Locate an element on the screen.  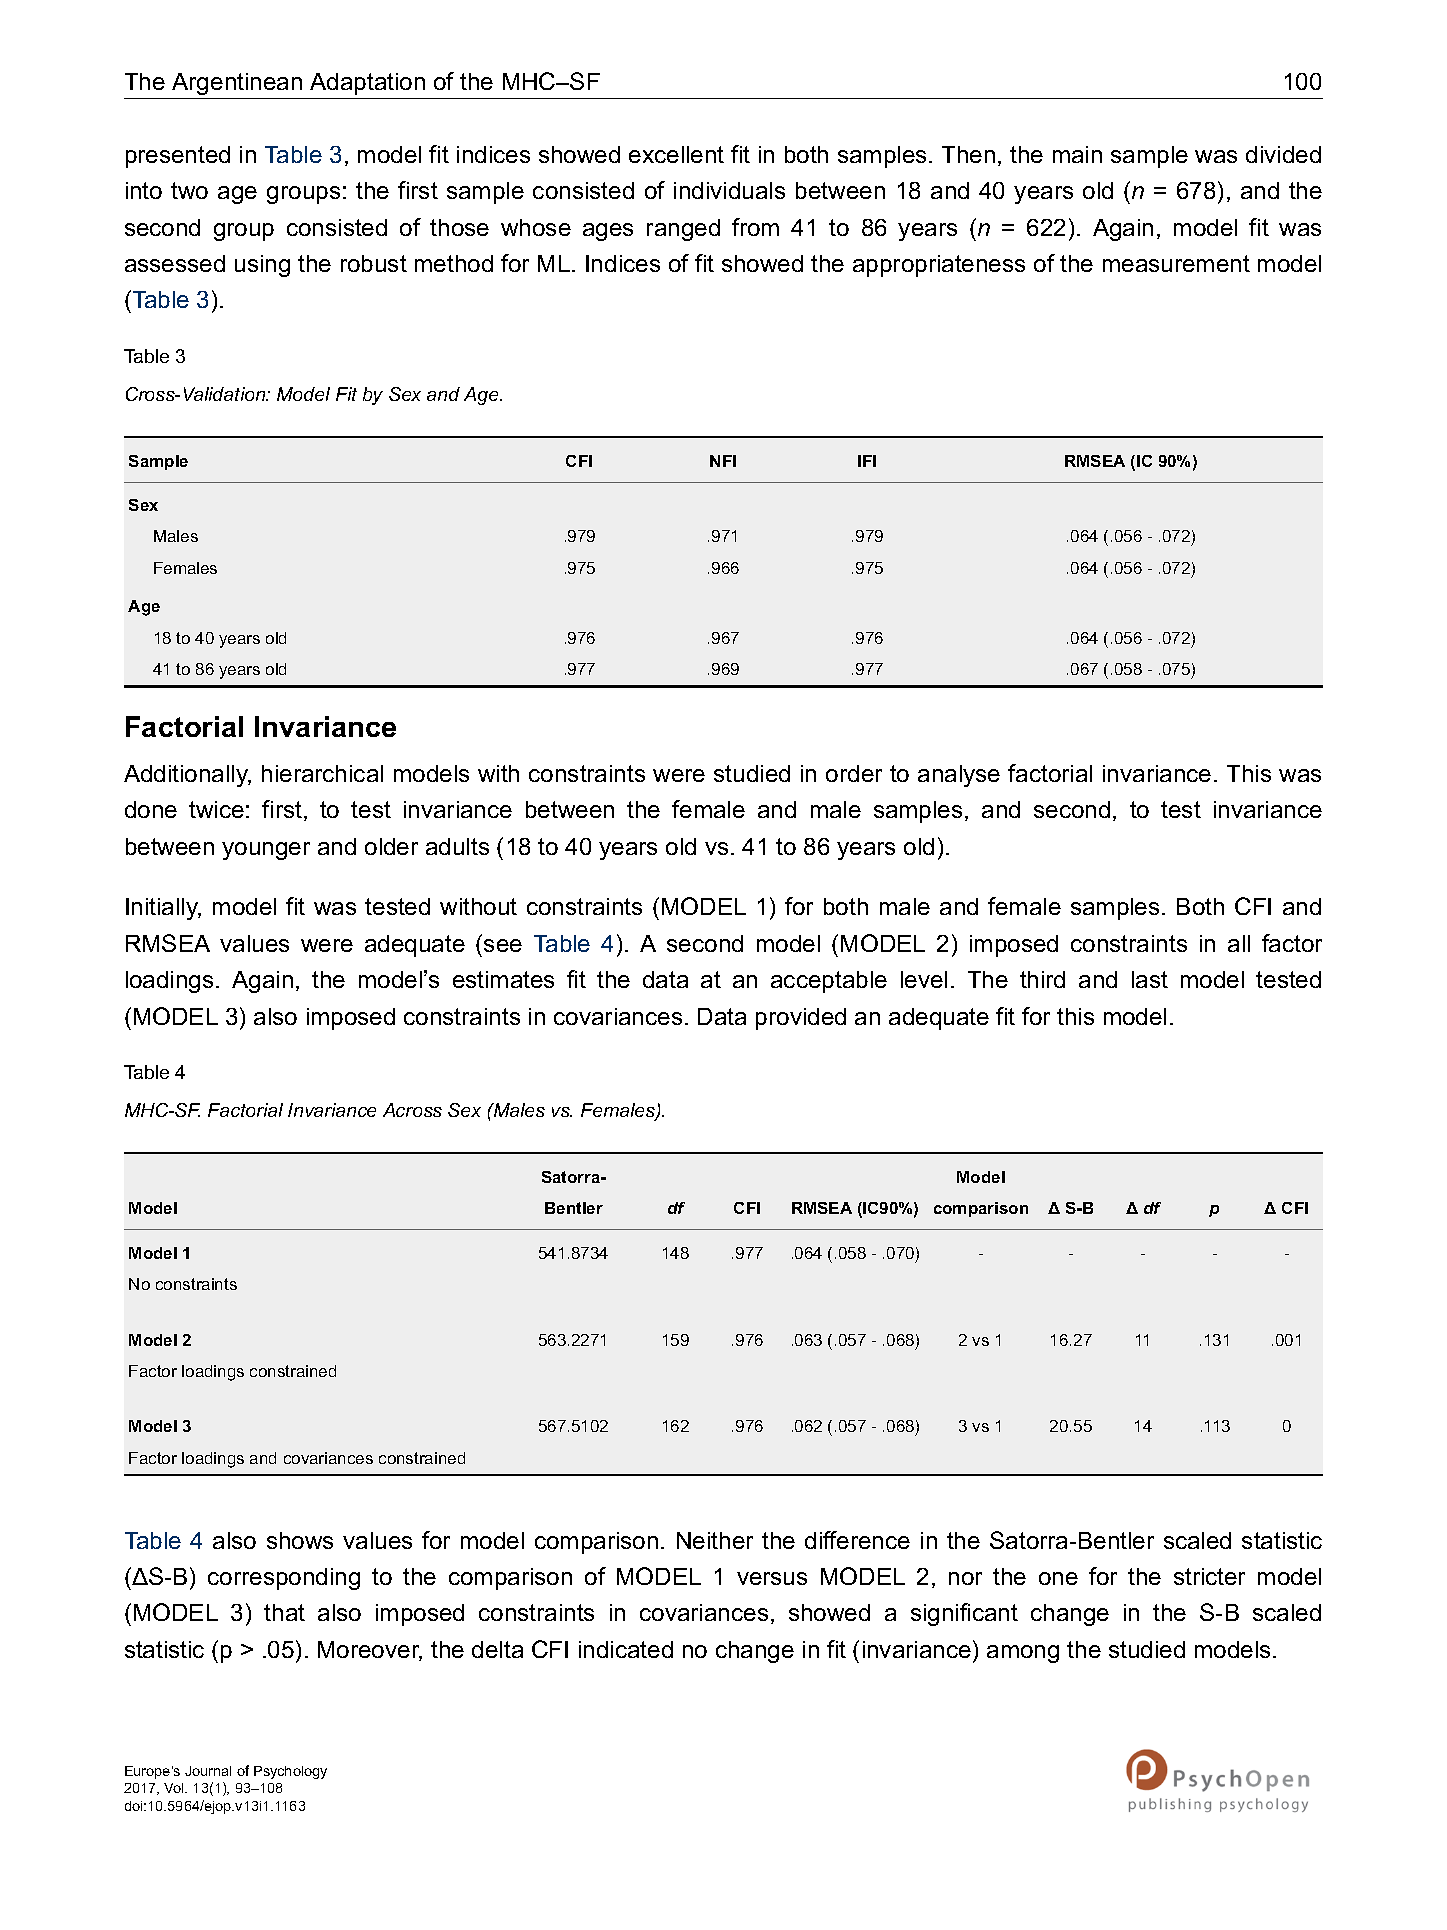
among is located at coordinates (1023, 1654).
